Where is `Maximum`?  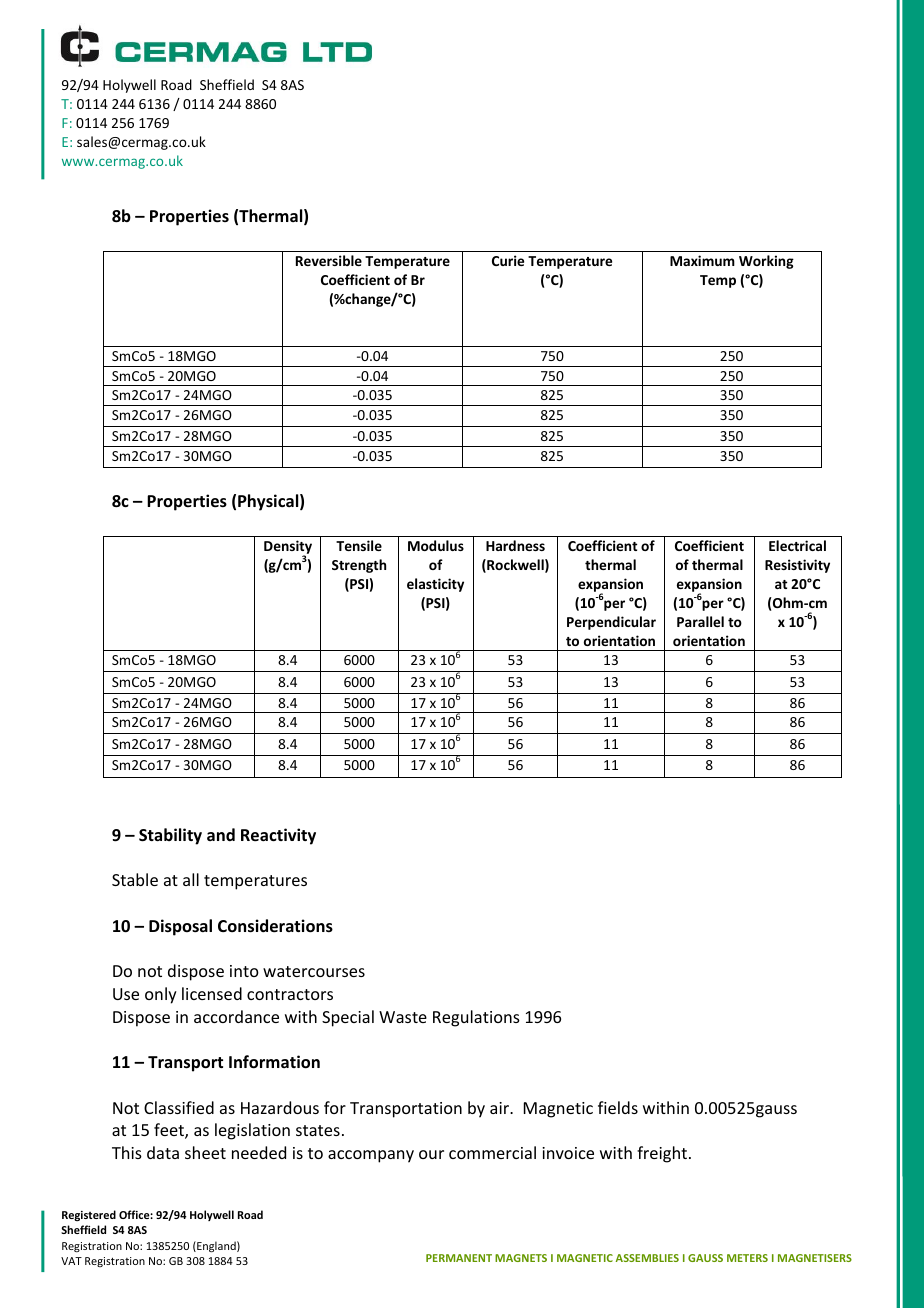
Maximum is located at coordinates (702, 260).
